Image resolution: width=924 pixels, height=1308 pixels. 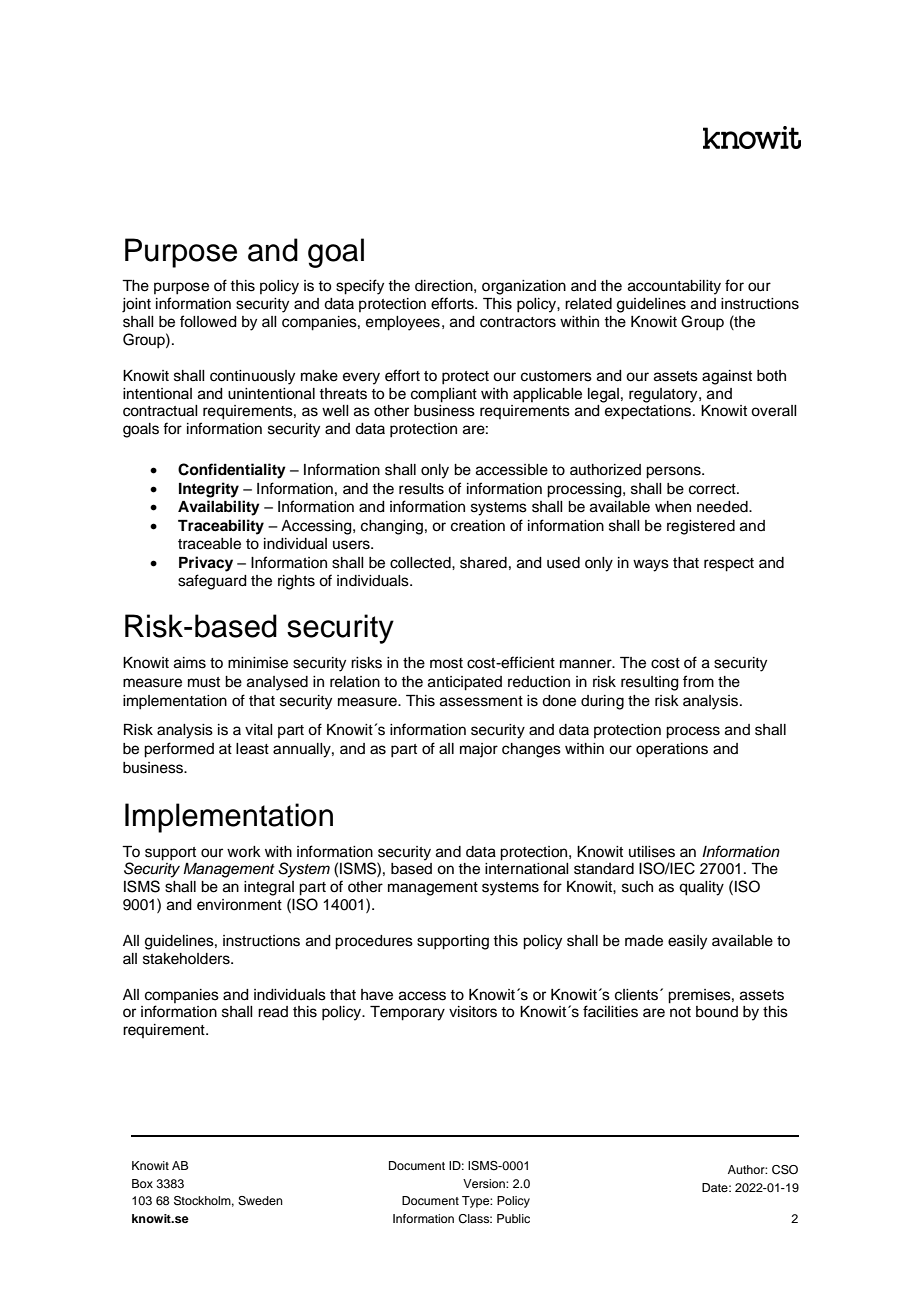 I want to click on followed, so click(x=208, y=321).
